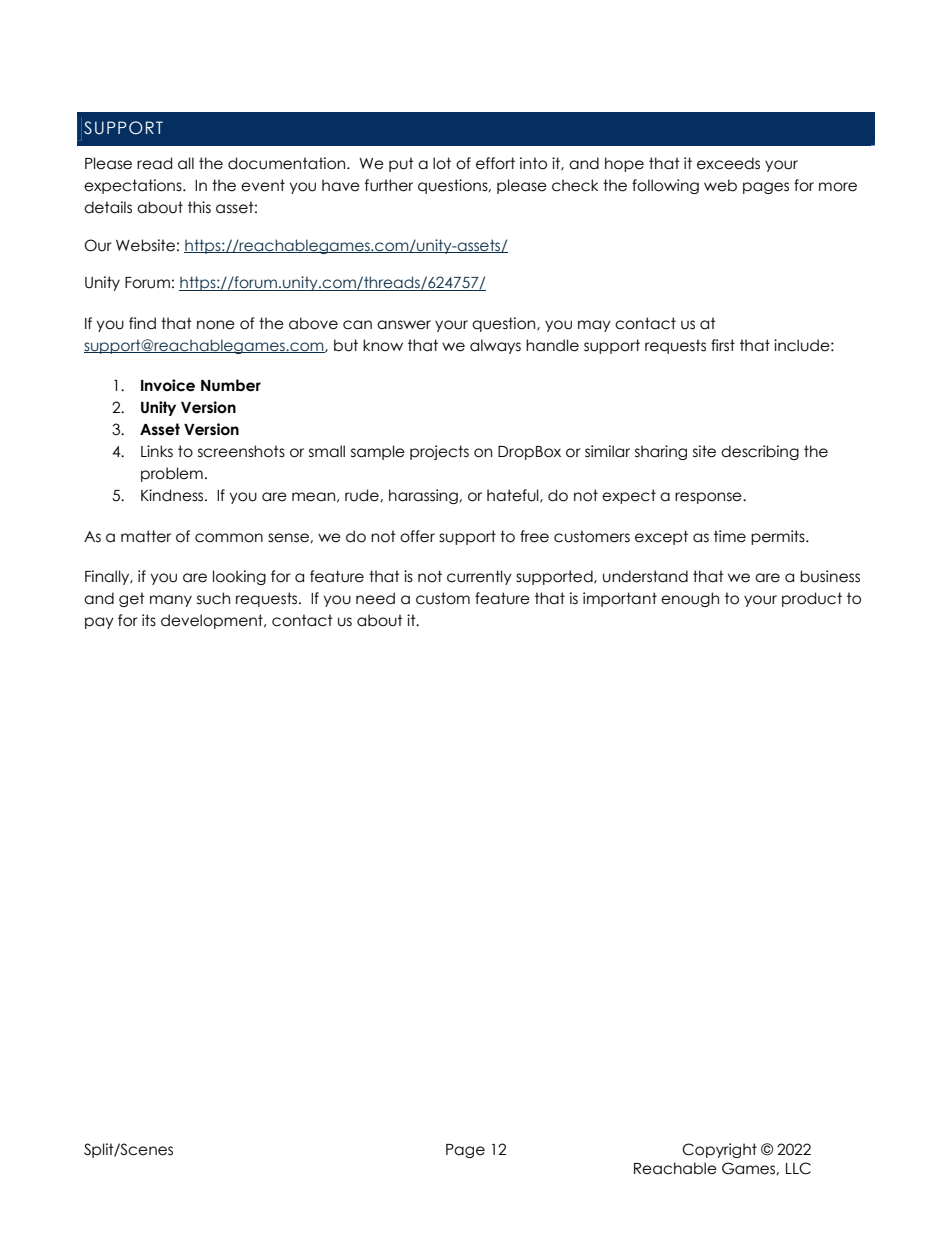  I want to click on first, so click(723, 345).
